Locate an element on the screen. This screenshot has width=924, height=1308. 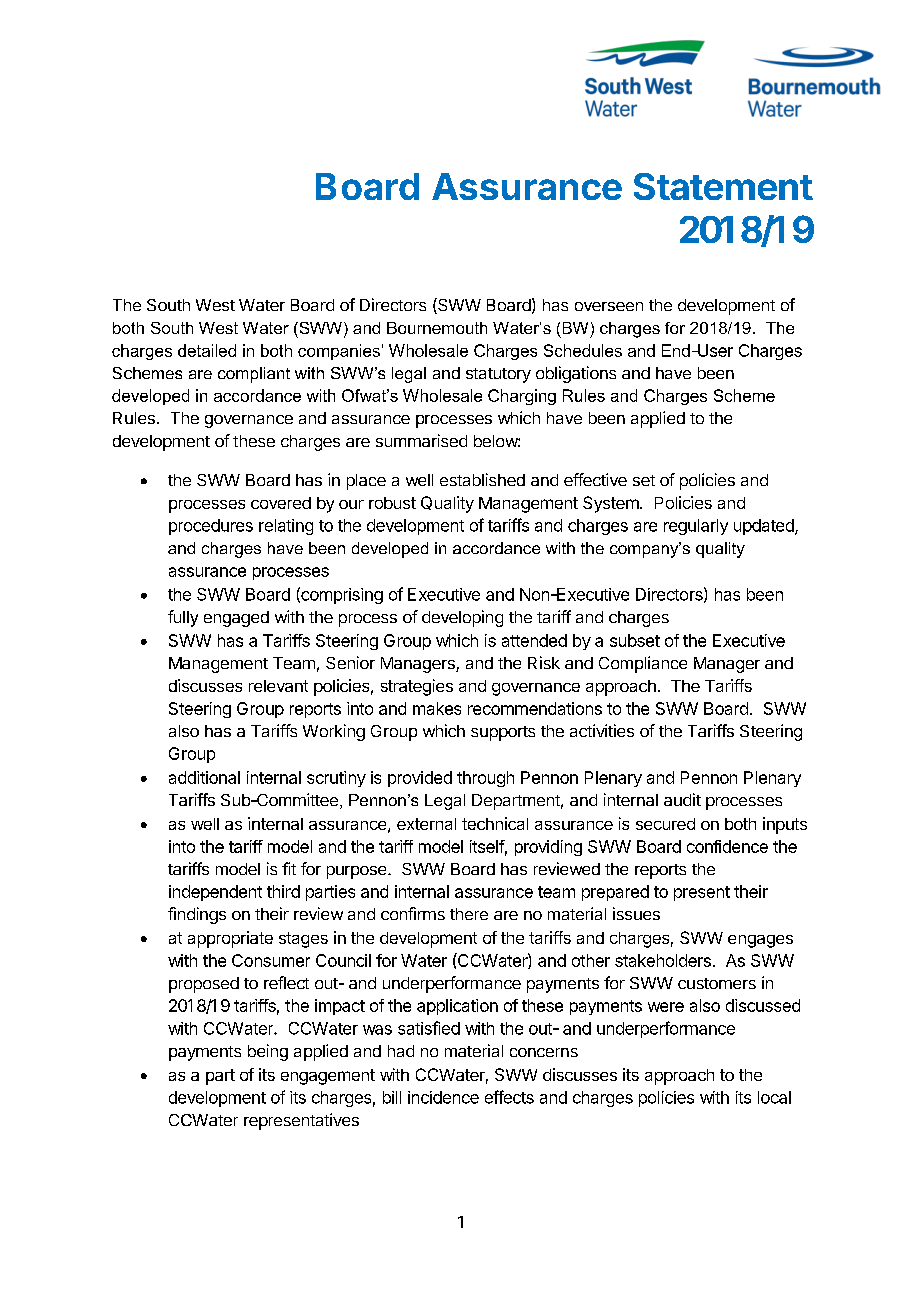
relevant is located at coordinates (278, 686).
